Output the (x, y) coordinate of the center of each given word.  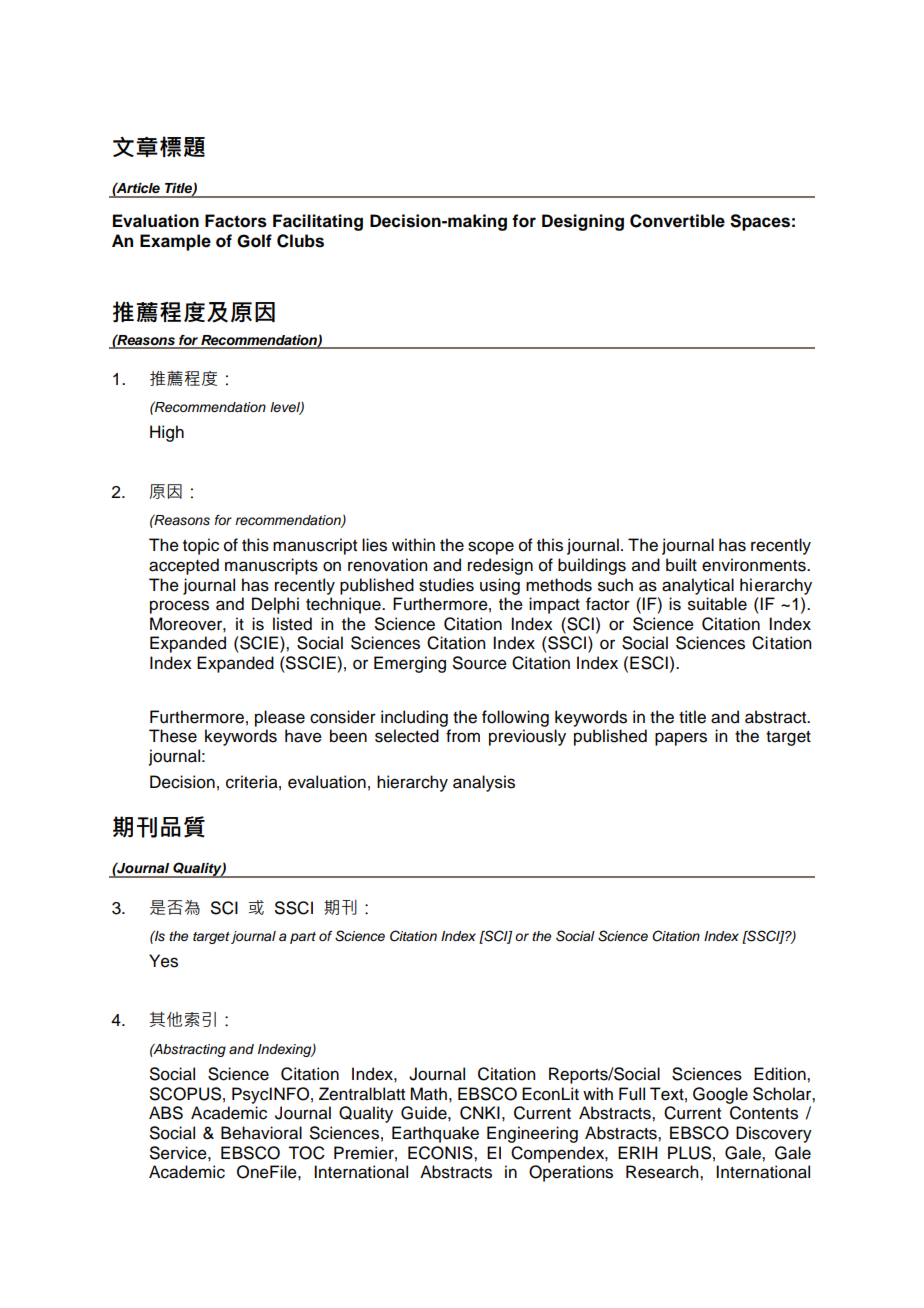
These (173, 736)
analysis (484, 783)
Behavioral (261, 1133)
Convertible (677, 221)
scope (491, 548)
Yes (163, 961)
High (167, 433)
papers (681, 739)
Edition (781, 1074)
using (500, 586)
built (681, 565)
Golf (254, 241)
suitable (717, 604)
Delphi (275, 605)
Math (428, 1094)
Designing (583, 222)
